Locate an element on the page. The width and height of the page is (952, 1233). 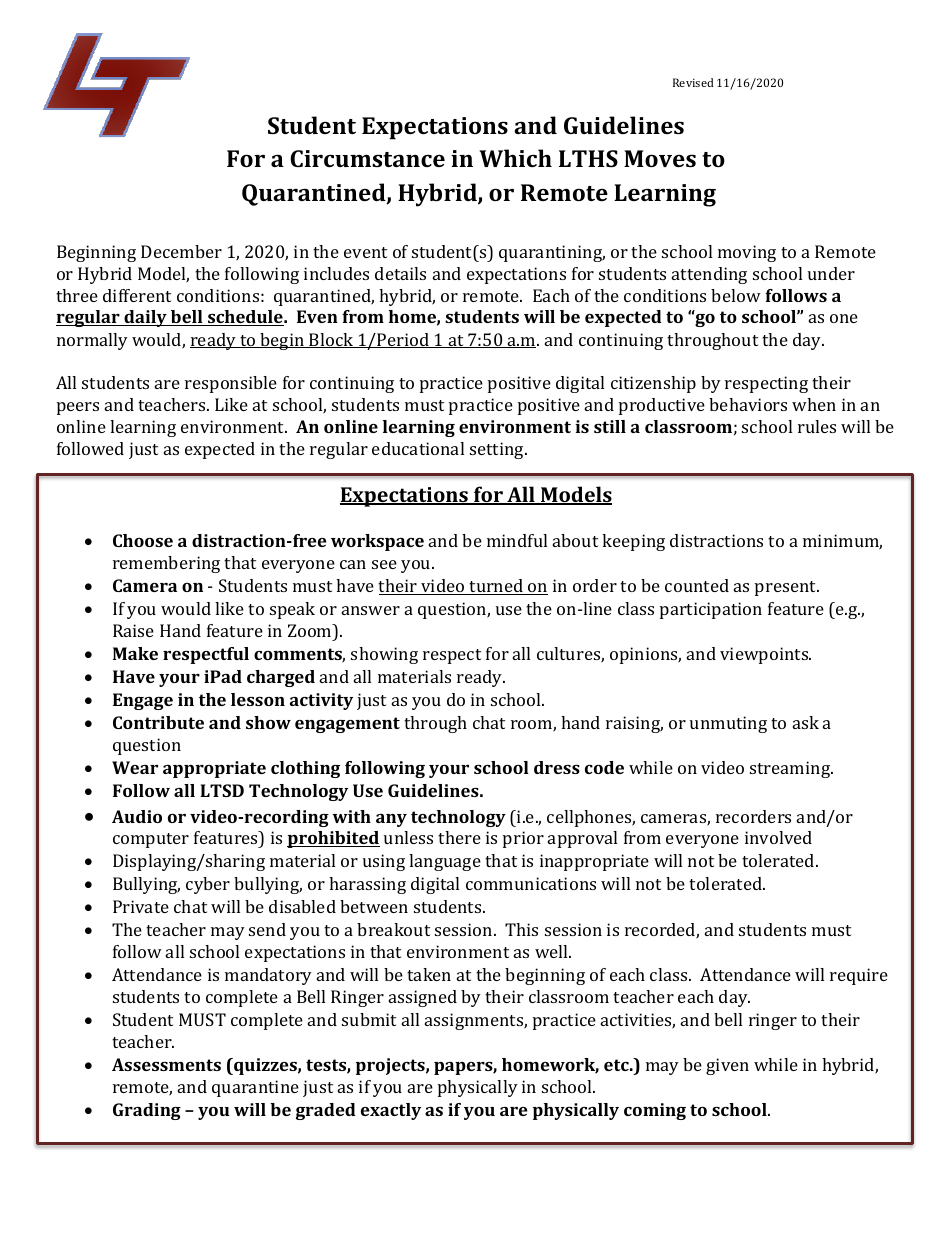
streaming is located at coordinates (791, 769).
